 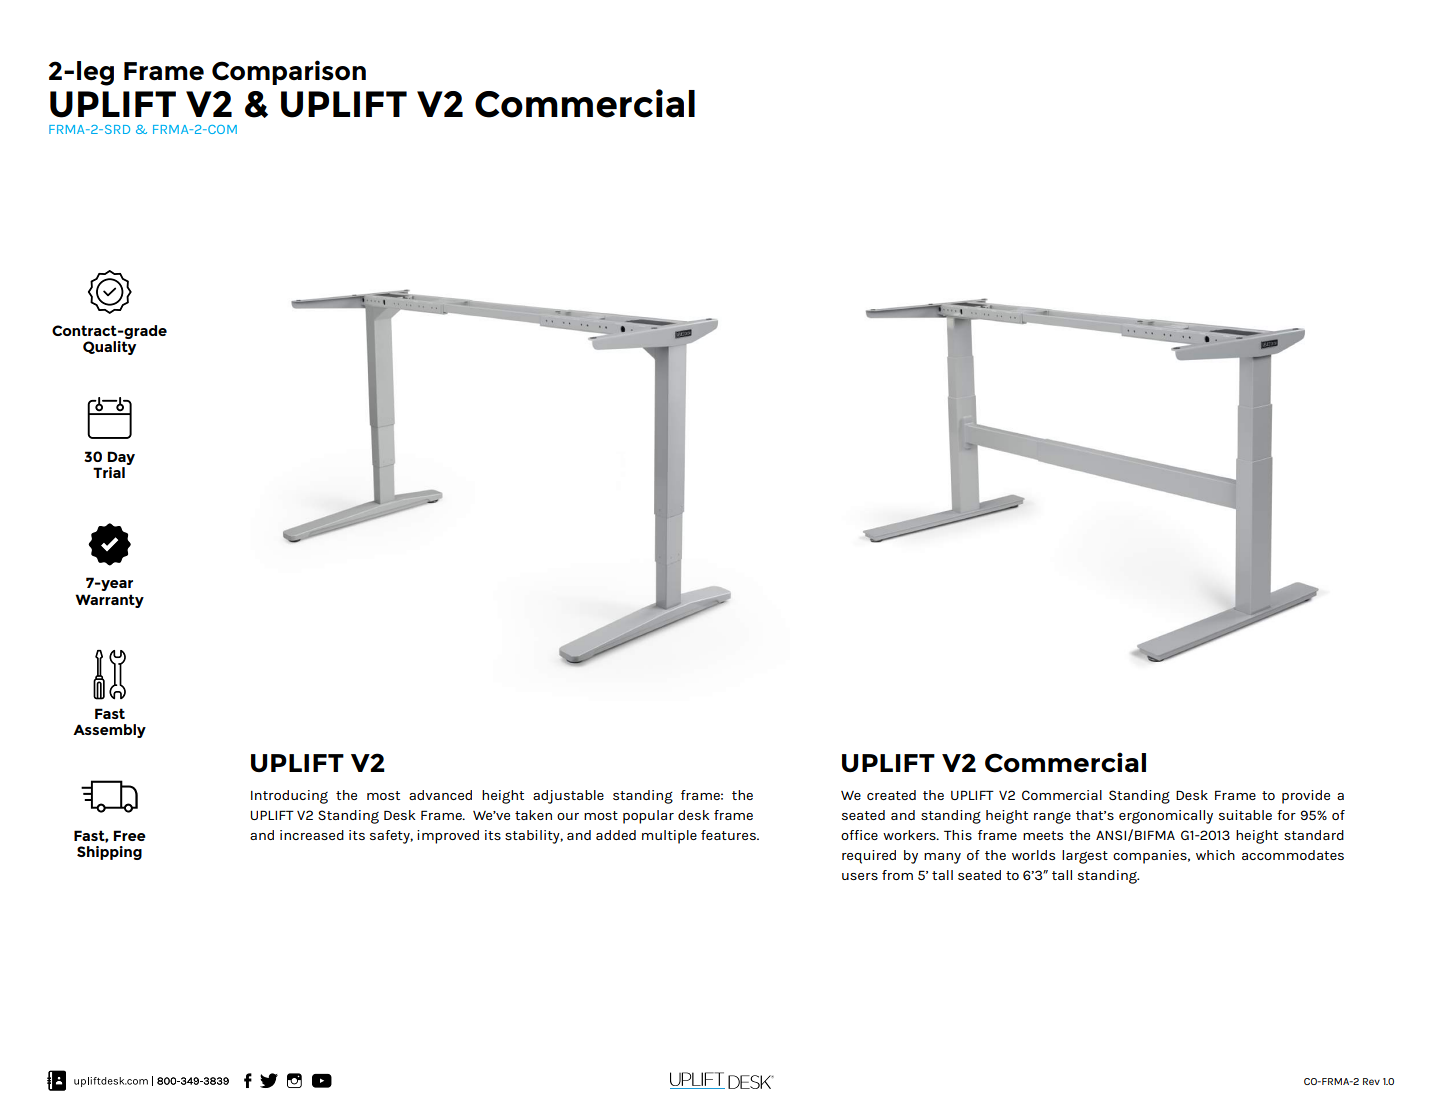 I want to click on Day, so click(x=121, y=458).
